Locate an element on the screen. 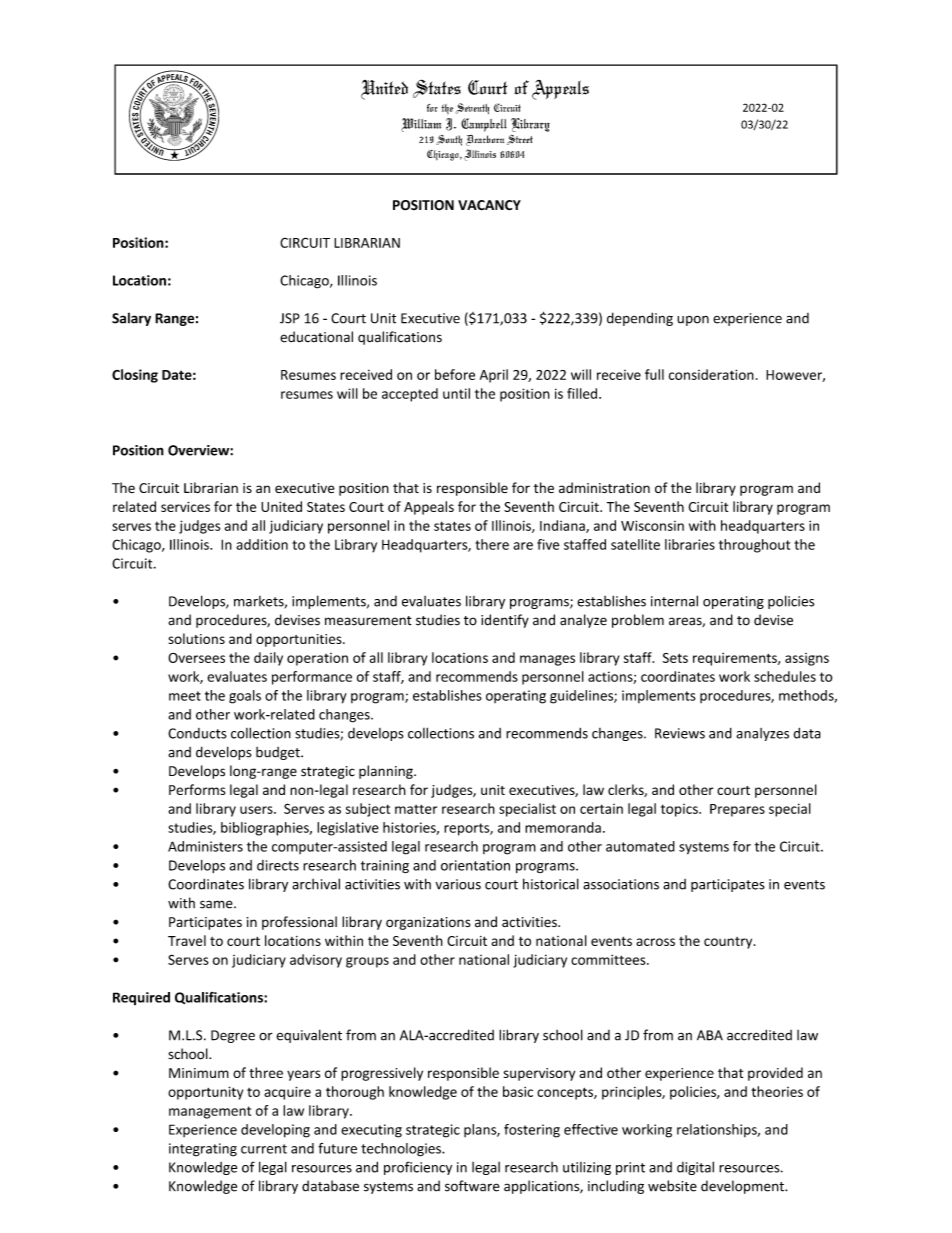 The height and width of the screenshot is (1233, 952). Closing is located at coordinates (135, 376).
